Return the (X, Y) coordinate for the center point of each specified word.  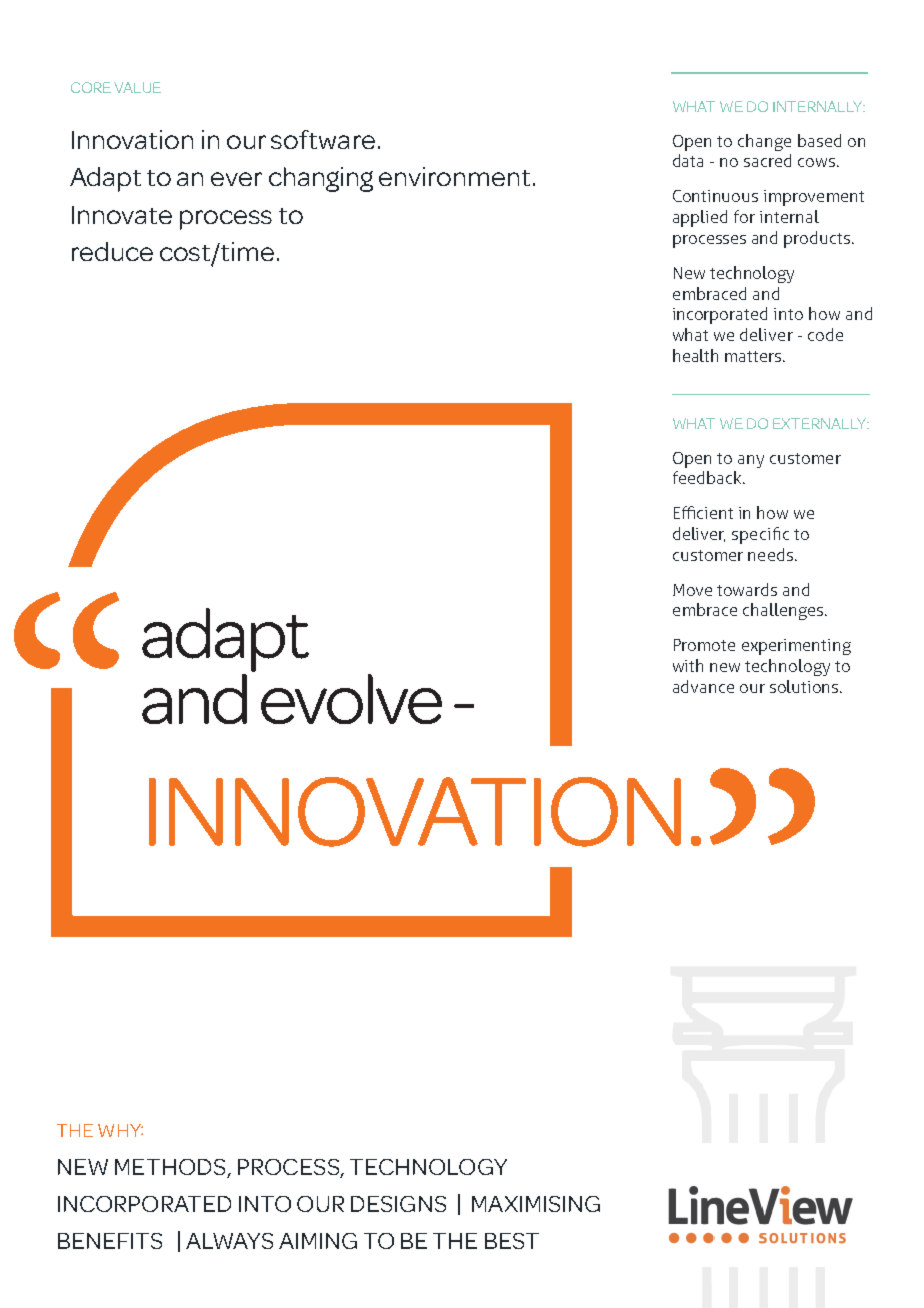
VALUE (137, 87)
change (764, 142)
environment (454, 176)
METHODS (170, 1167)
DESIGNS (398, 1204)
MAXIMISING (536, 1204)
